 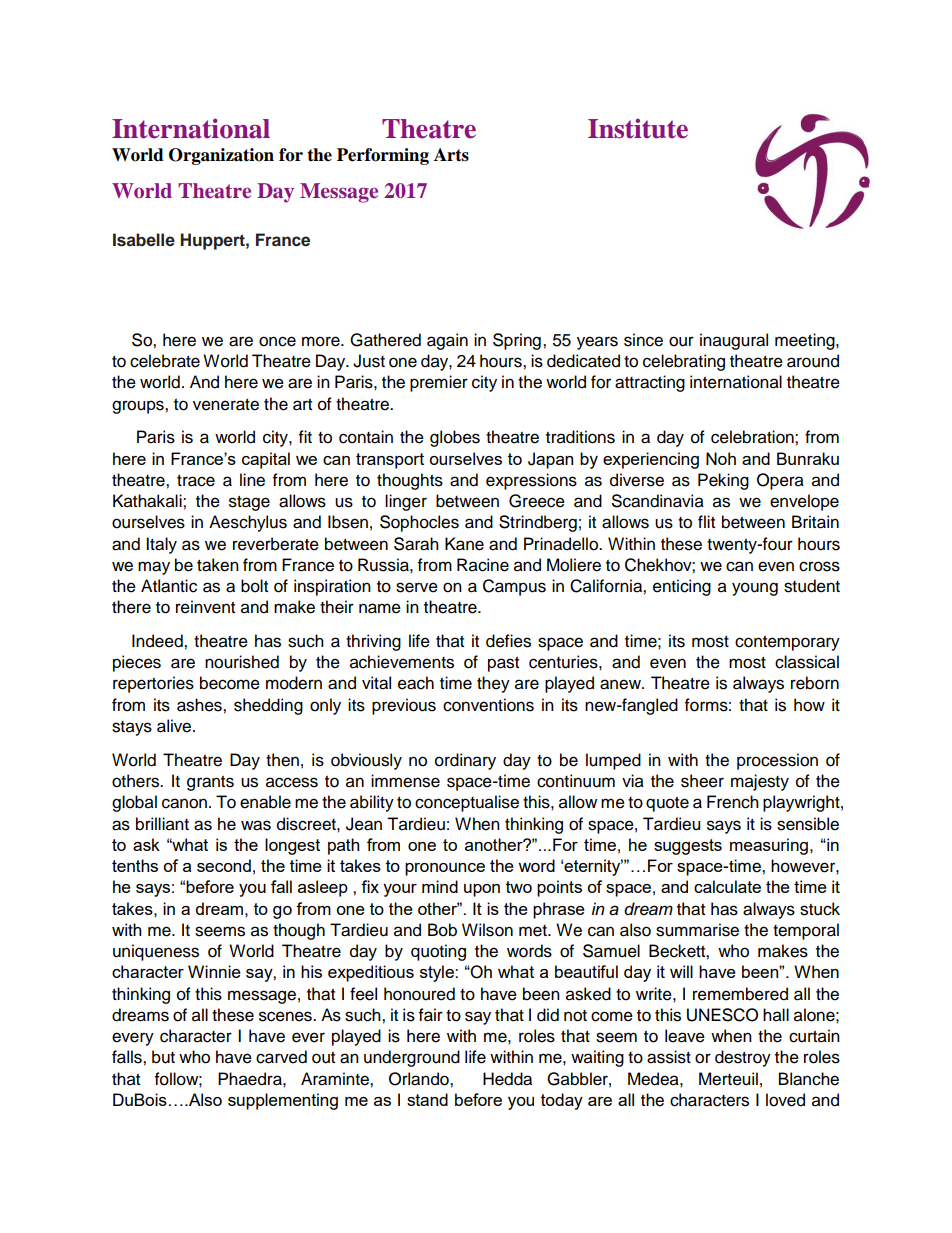 I want to click on young, so click(x=755, y=589).
